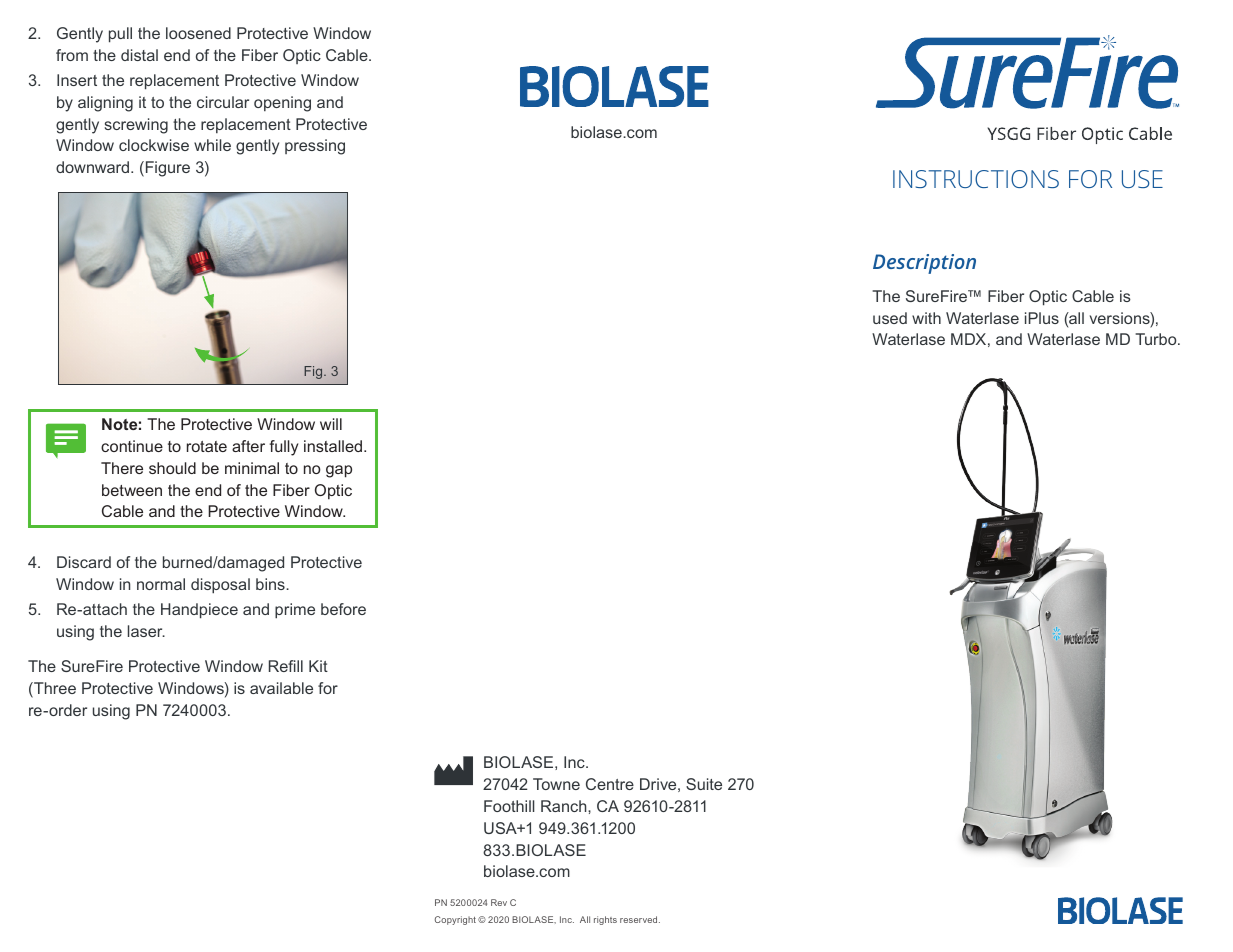  Describe the element at coordinates (605, 920) in the image. I see `rights` at that location.
